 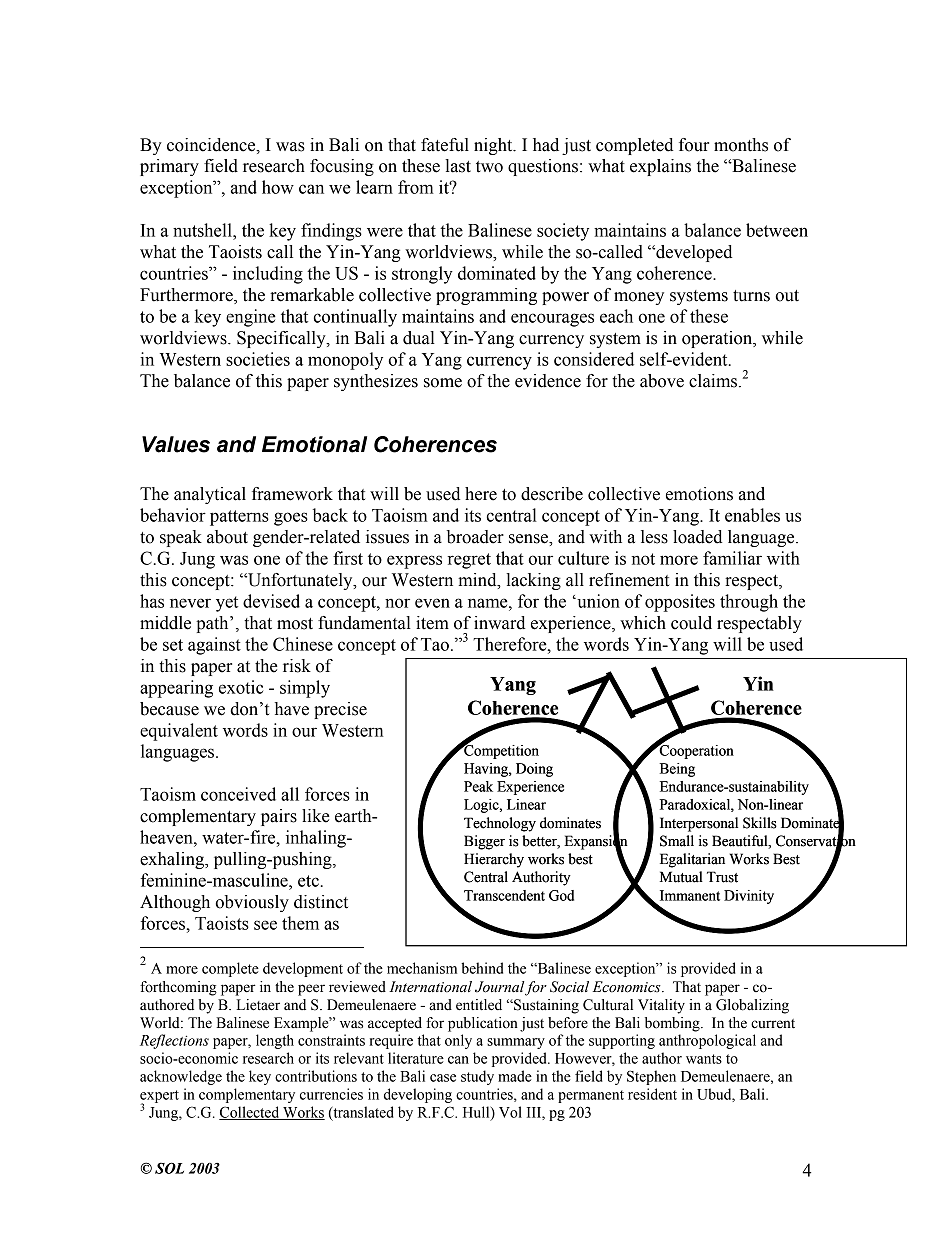 I want to click on could, so click(x=691, y=623).
